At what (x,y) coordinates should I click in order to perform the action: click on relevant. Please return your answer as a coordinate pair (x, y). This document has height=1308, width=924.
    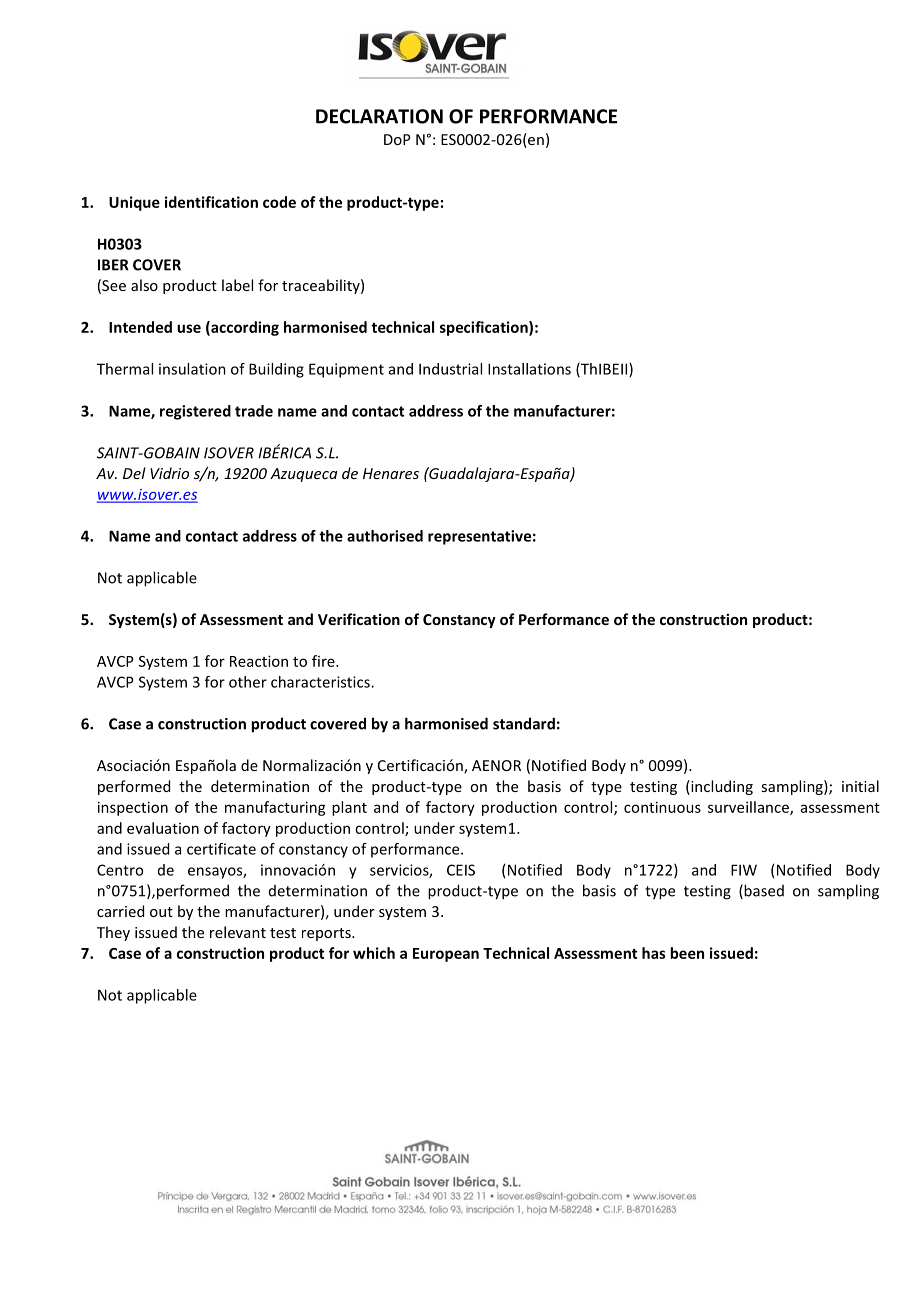
    Looking at the image, I should click on (238, 932).
